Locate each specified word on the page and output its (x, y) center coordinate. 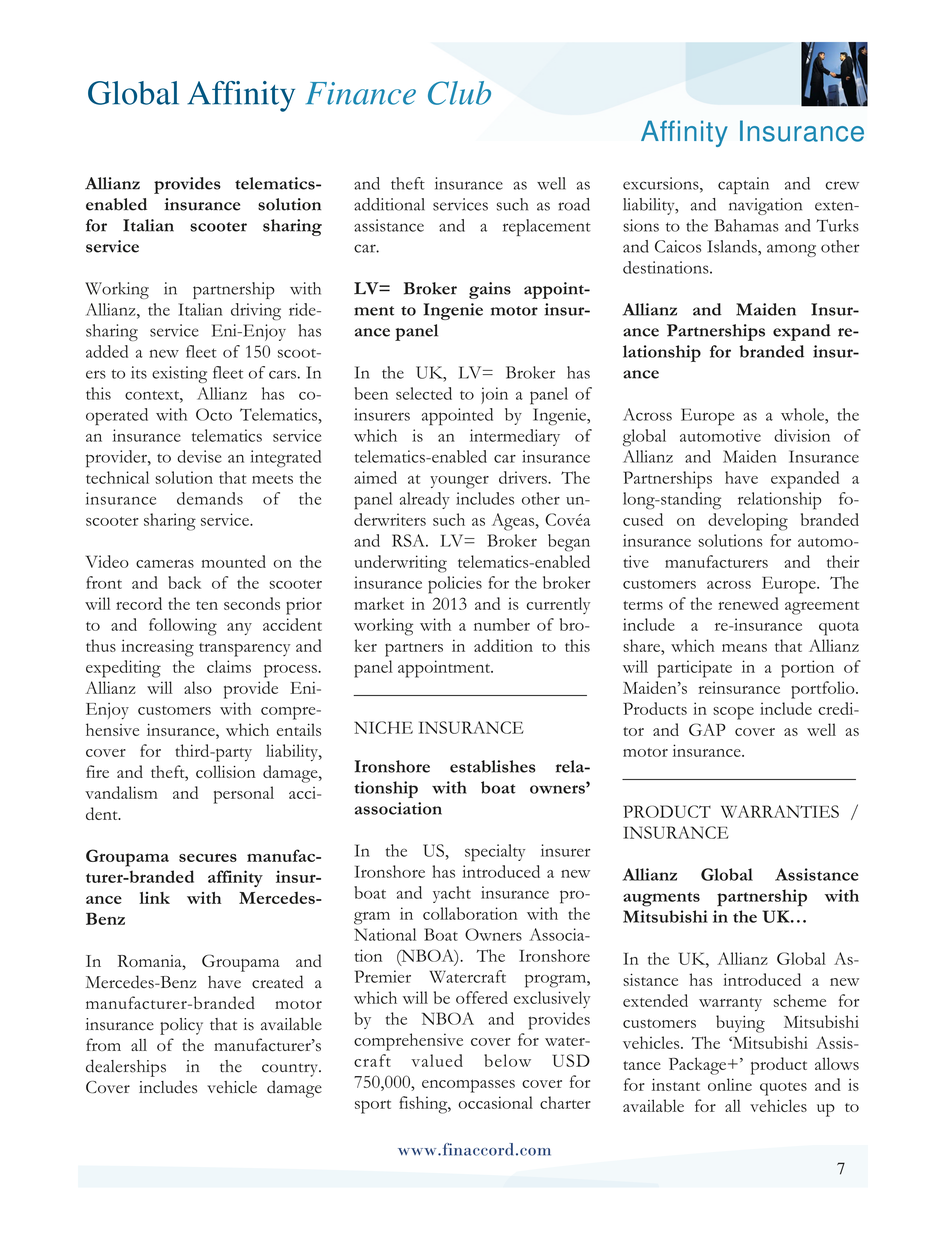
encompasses (468, 1086)
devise (199, 456)
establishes (493, 766)
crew (842, 185)
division (802, 435)
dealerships (126, 1068)
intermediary (515, 437)
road (574, 204)
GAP (707, 729)
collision (226, 771)
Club (459, 93)
